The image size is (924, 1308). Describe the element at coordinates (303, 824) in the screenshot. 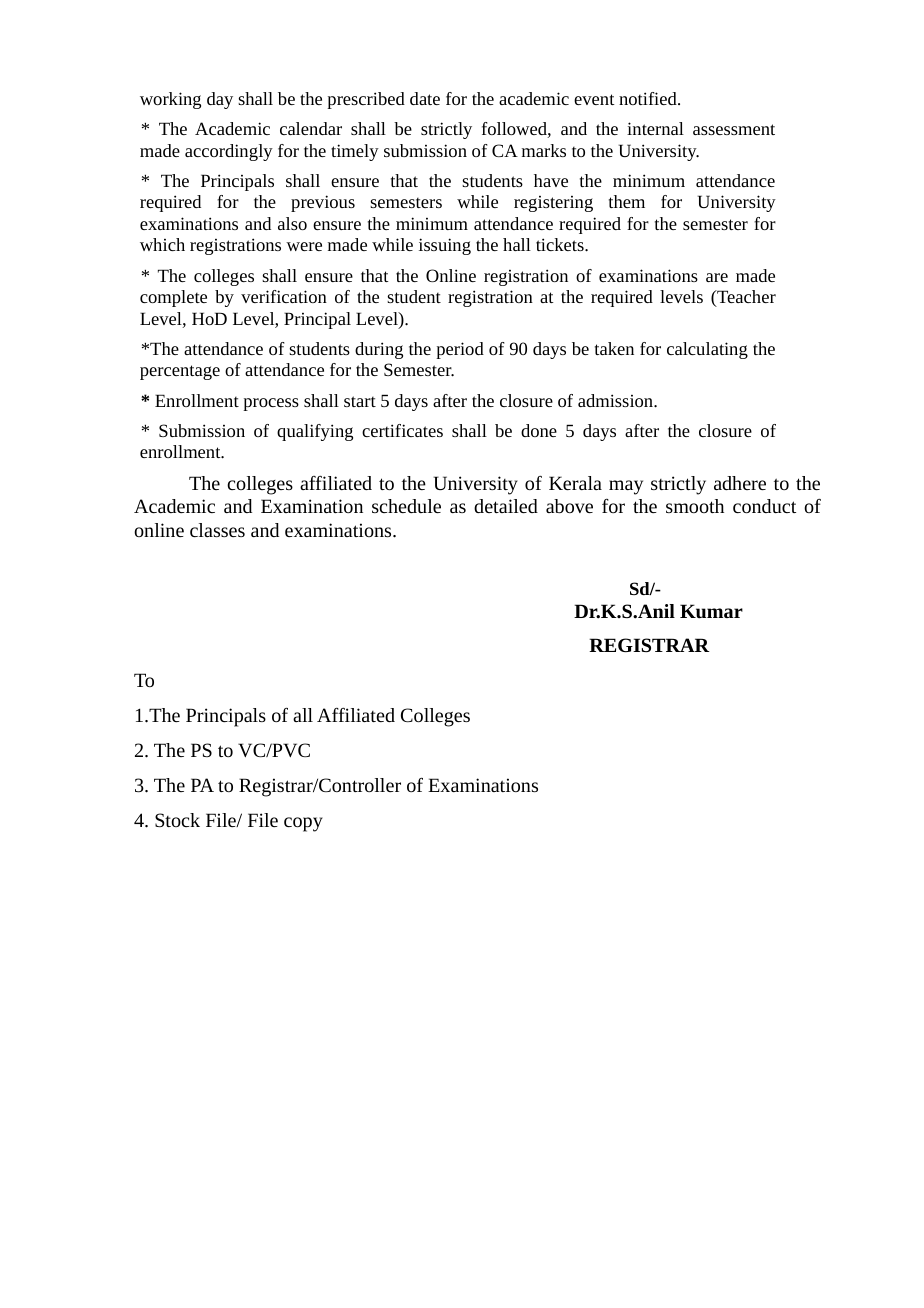

I see `copy` at that location.
